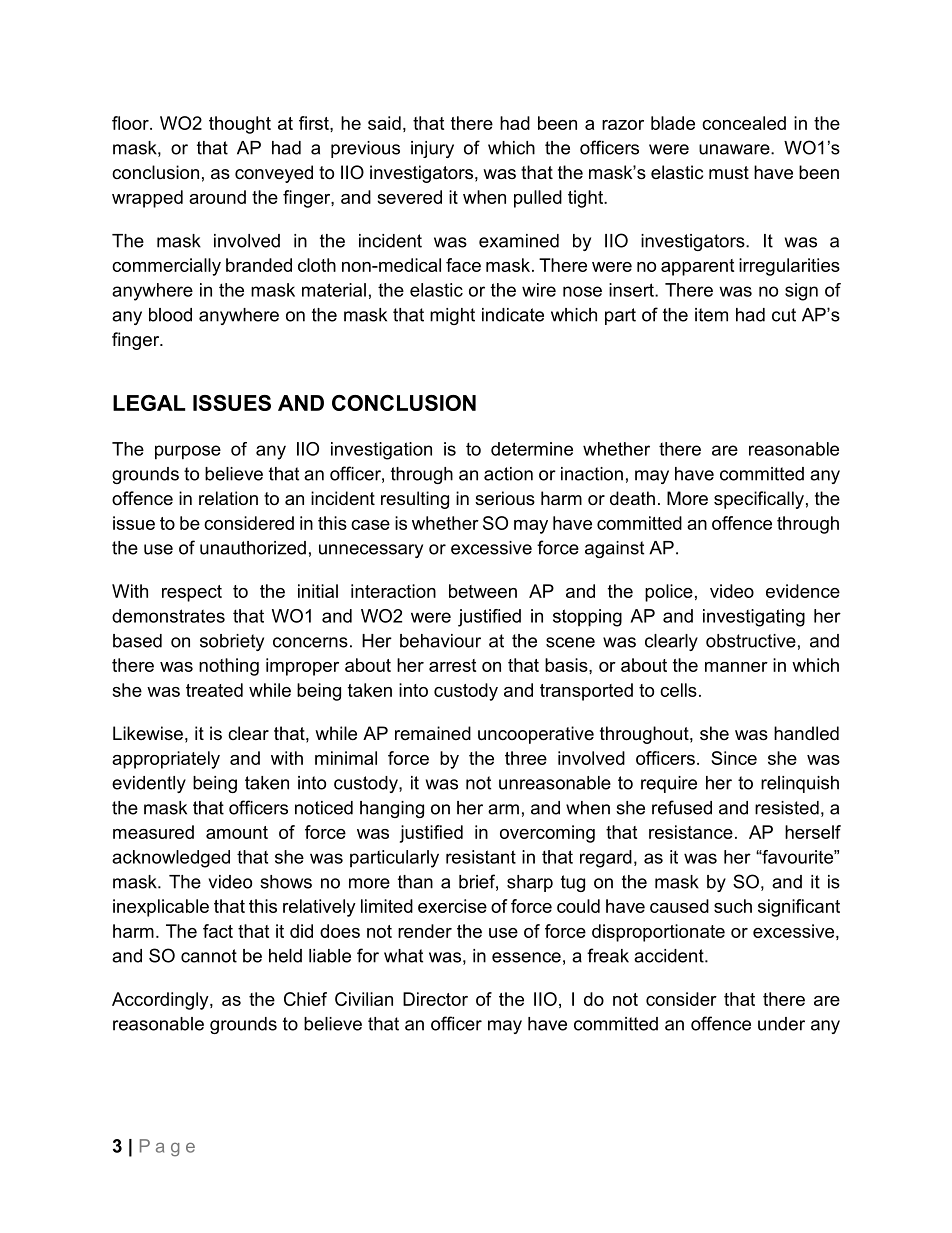 The width and height of the screenshot is (952, 1233). Describe the element at coordinates (240, 125) in the screenshot. I see `thought` at that location.
